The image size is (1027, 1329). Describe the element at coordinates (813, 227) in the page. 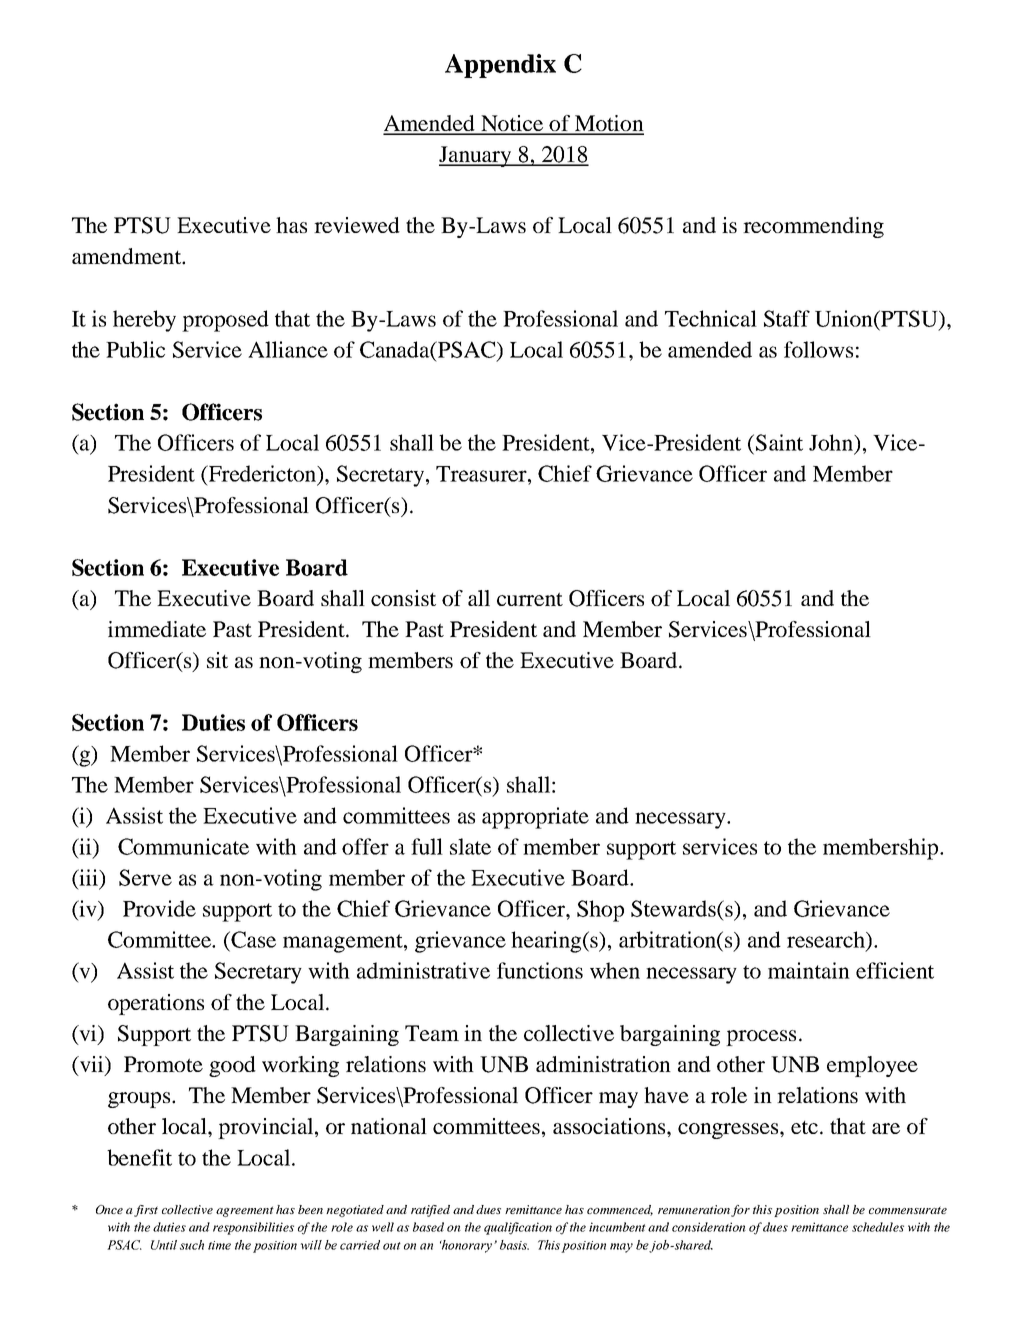

I see `recommending` at that location.
